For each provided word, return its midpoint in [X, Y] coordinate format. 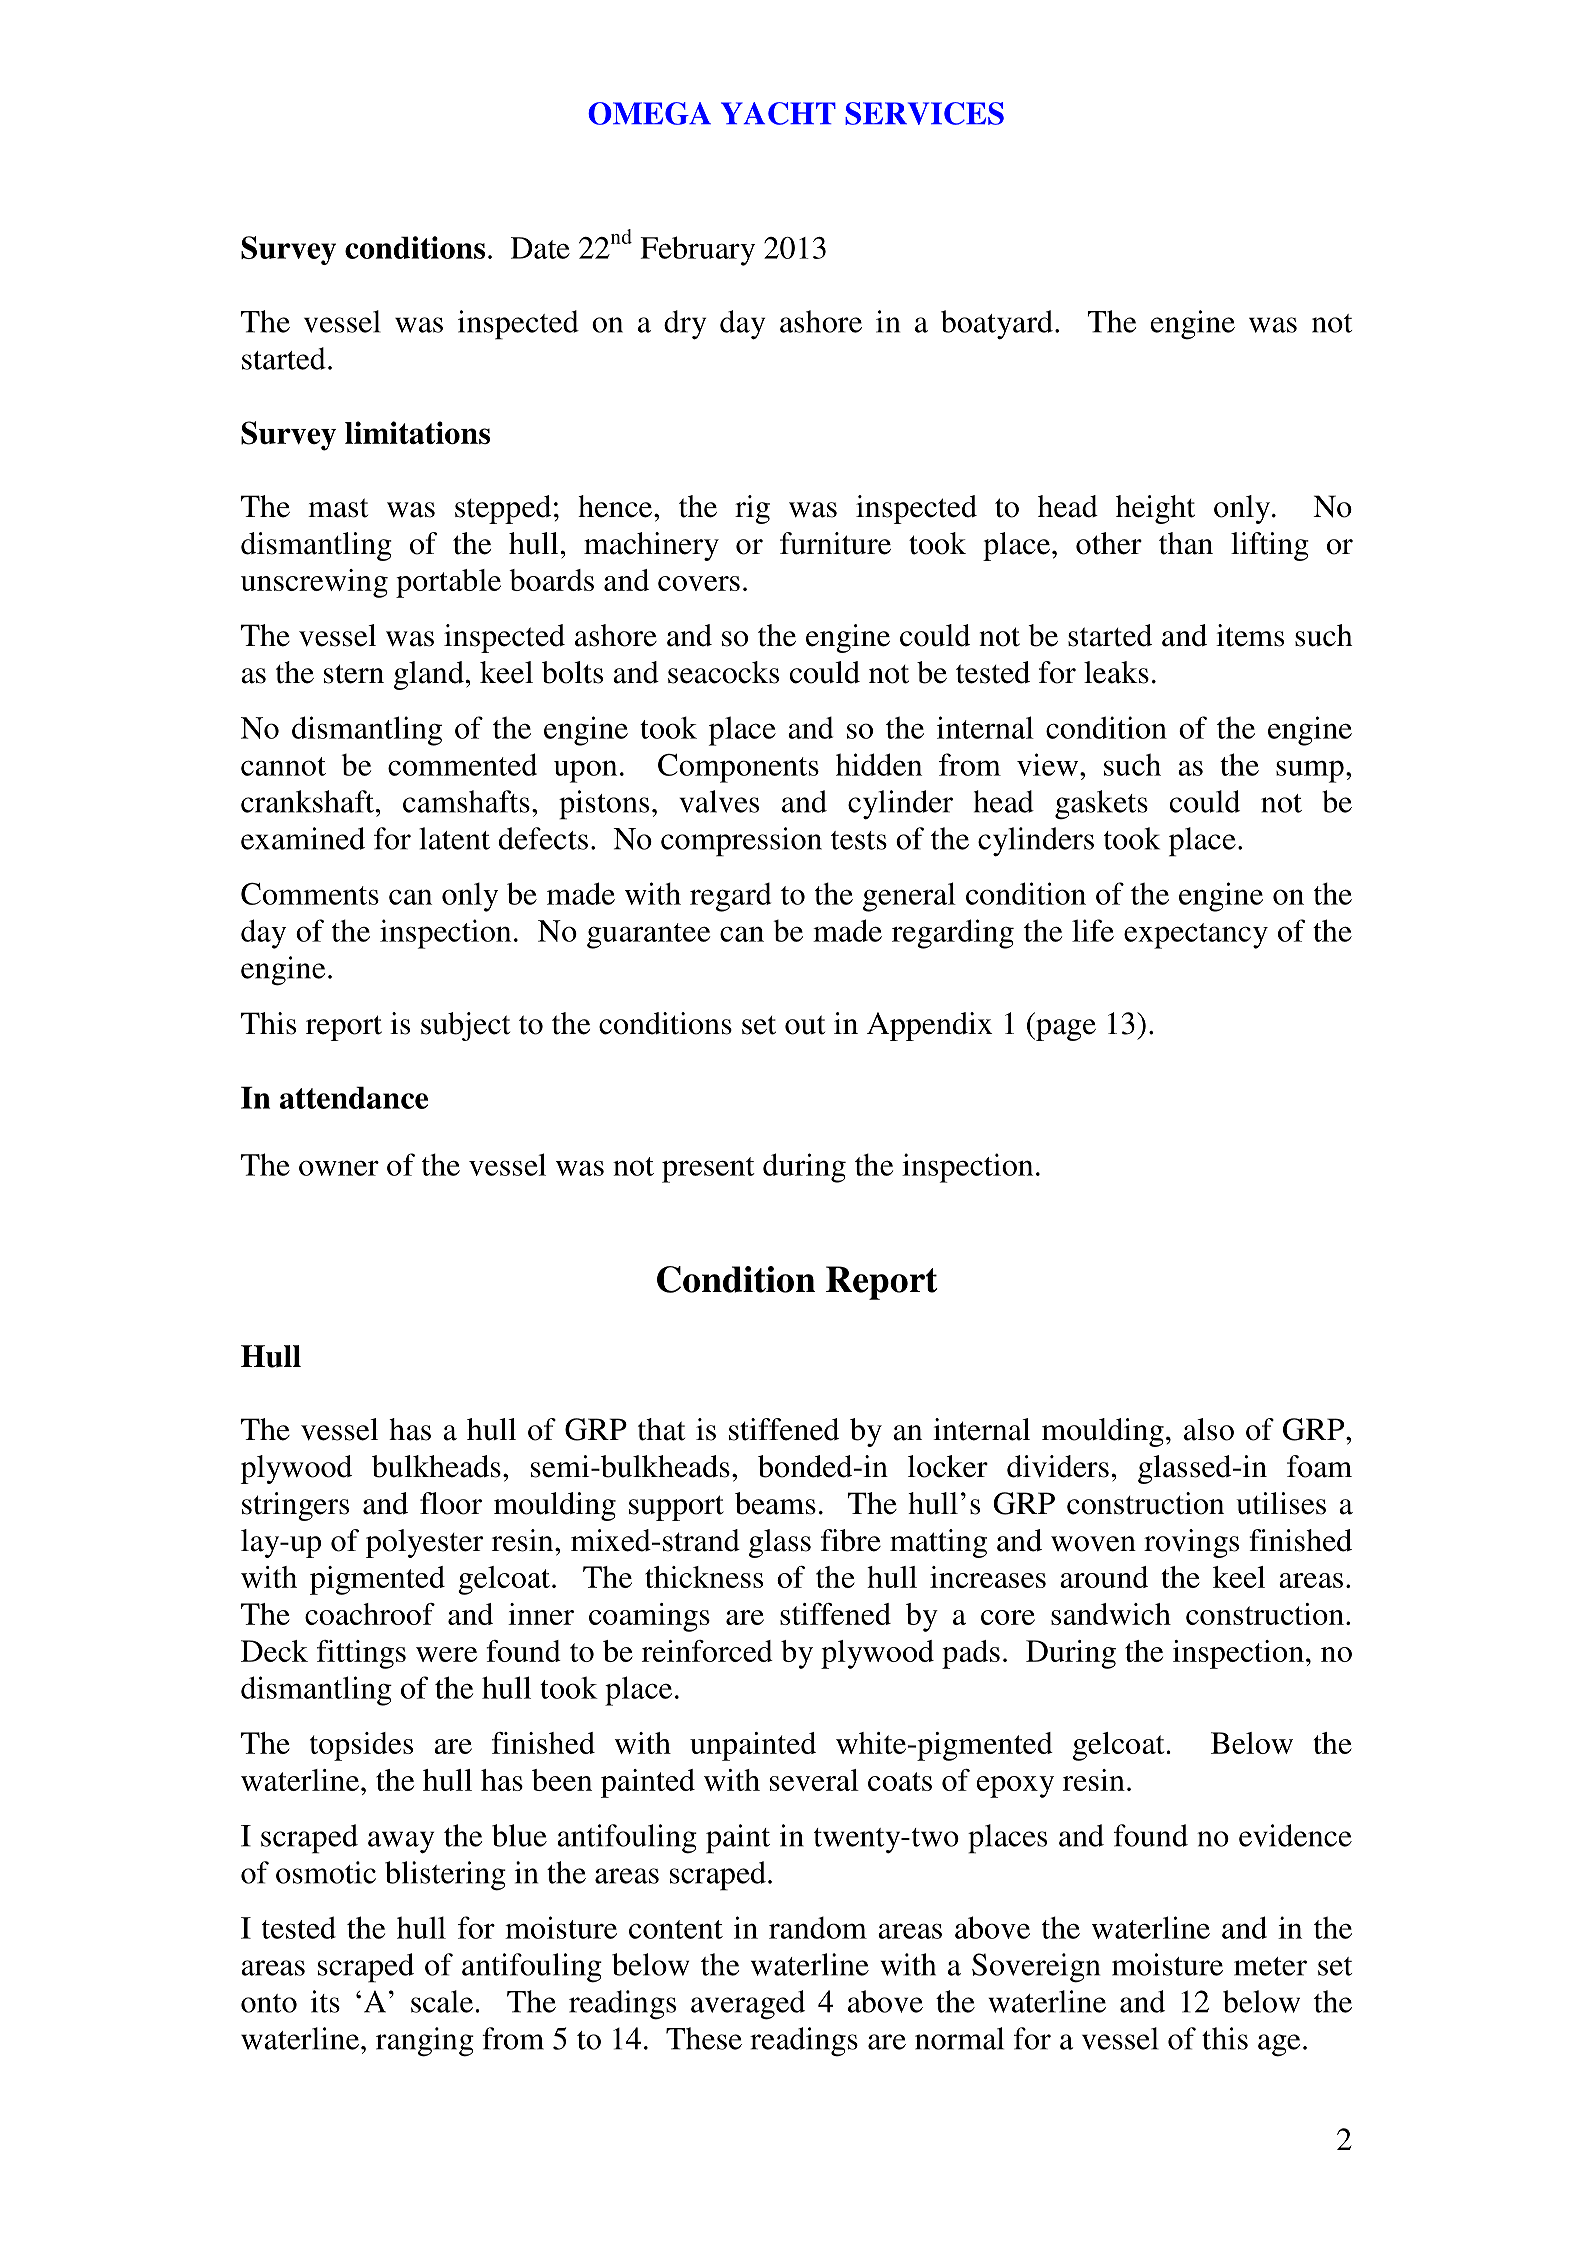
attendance [354, 1097]
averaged [748, 2005]
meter [1270, 1966]
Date [540, 248]
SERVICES [924, 113]
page [1065, 1030]
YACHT [778, 113]
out [805, 1025]
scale [442, 2001]
